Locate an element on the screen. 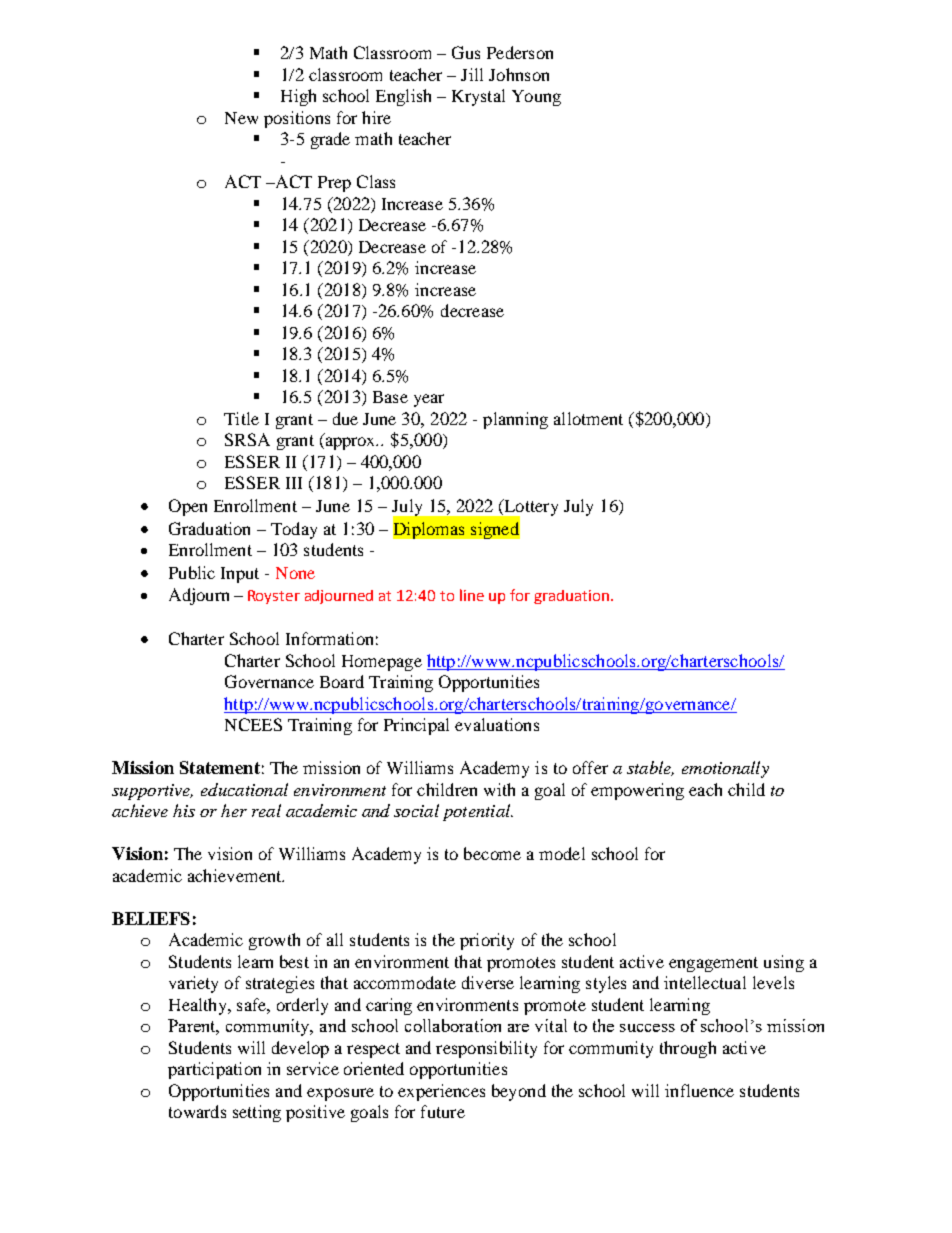 The image size is (952, 1233). New is located at coordinates (241, 118).
